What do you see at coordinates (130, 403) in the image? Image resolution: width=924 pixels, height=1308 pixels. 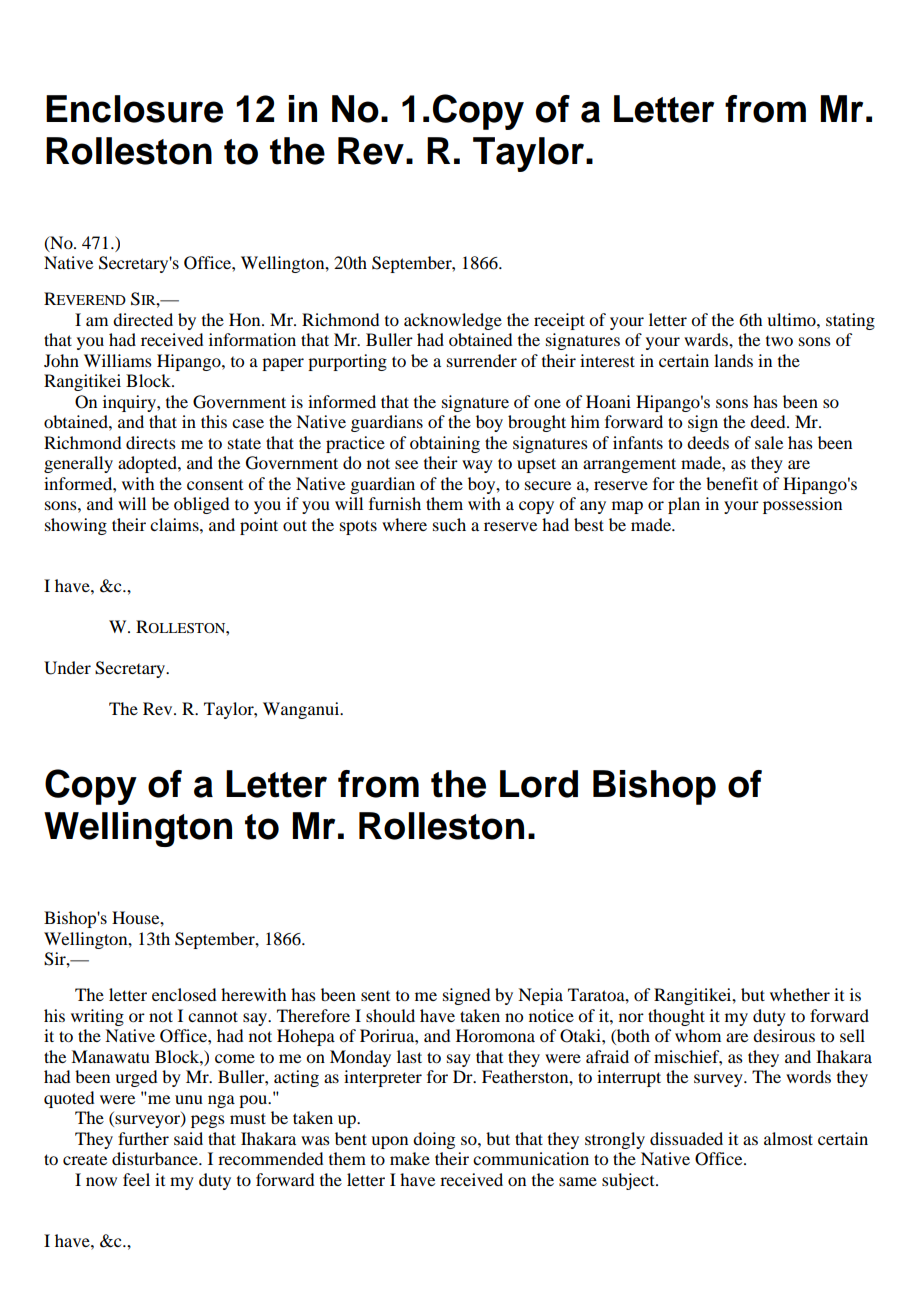 I see `inquiry` at bounding box center [130, 403].
